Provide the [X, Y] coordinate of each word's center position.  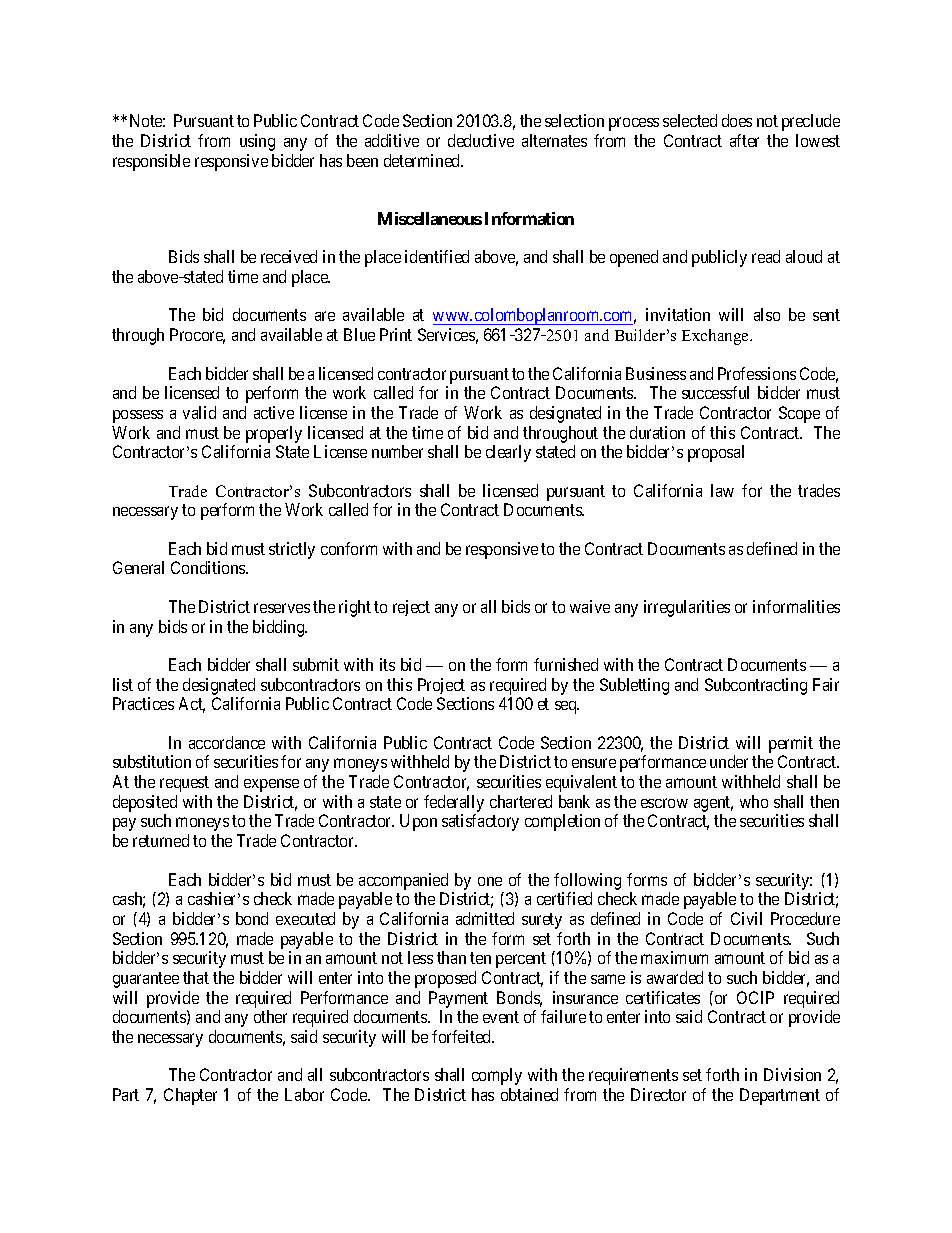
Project [441, 686]
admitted [485, 918]
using [257, 142]
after [744, 140]
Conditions [209, 567]
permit [791, 744]
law [722, 490]
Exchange [716, 337]
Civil [746, 918]
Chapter [190, 1096]
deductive [481, 140]
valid [199, 412]
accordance [227, 742]
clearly [508, 453]
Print [396, 334]
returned [161, 840]
